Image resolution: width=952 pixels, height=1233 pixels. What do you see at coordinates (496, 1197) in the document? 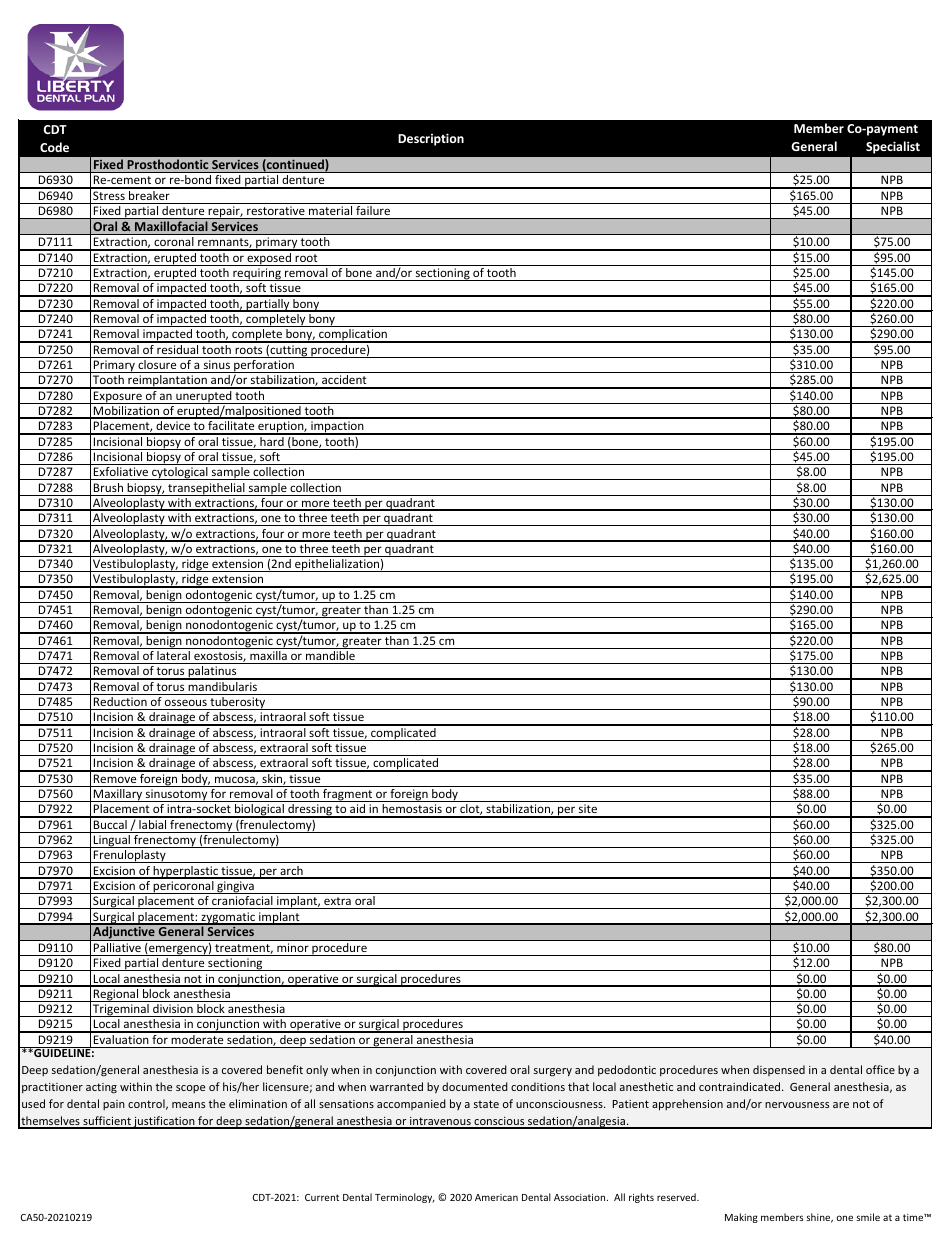
I see `American` at bounding box center [496, 1197].
